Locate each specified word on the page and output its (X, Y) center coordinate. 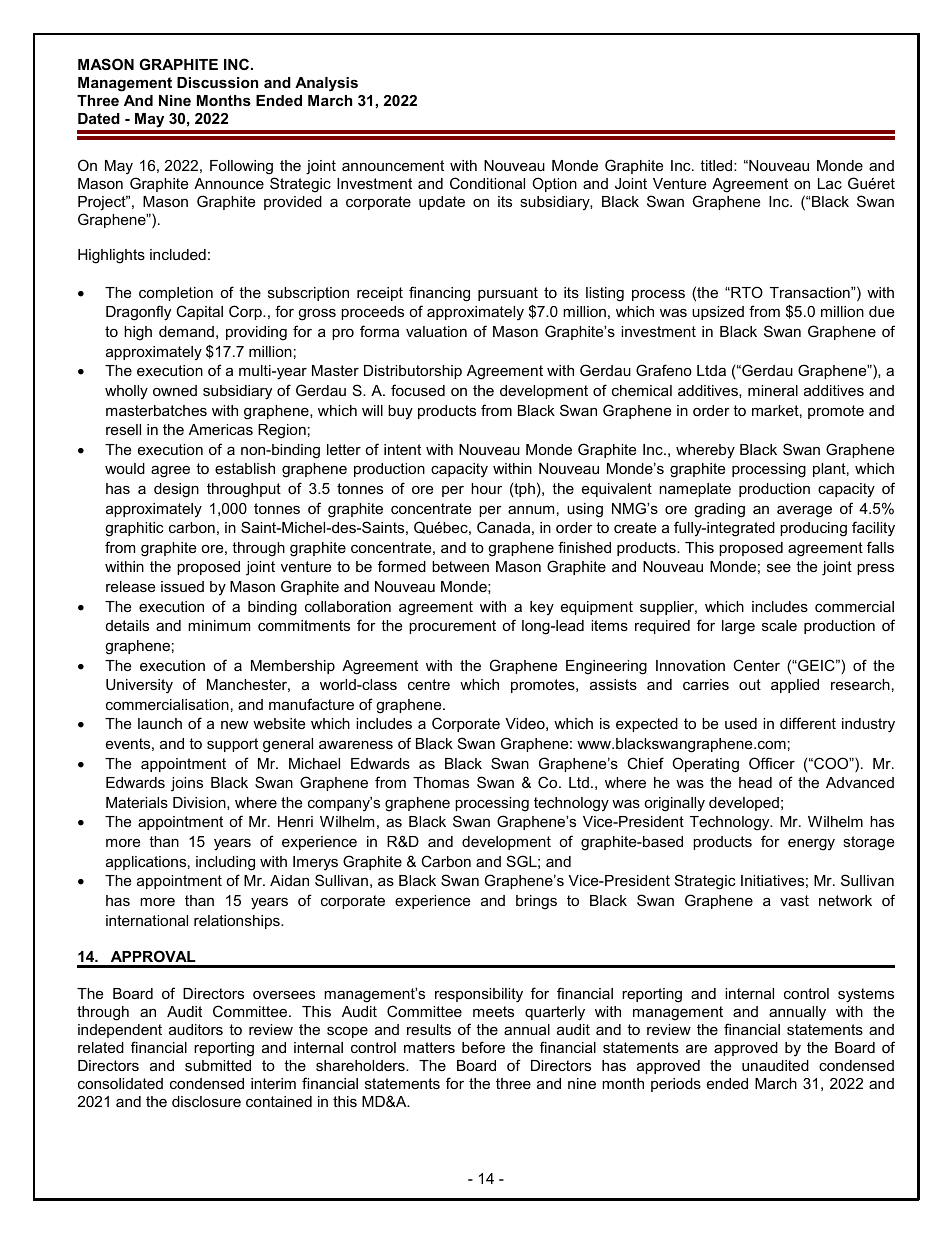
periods (676, 1085)
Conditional (487, 183)
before (483, 1047)
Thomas (441, 782)
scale (779, 625)
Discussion (217, 82)
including (225, 863)
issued (182, 586)
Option (554, 184)
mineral (773, 390)
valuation (436, 331)
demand (186, 331)
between (460, 566)
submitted (218, 1065)
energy (811, 844)
